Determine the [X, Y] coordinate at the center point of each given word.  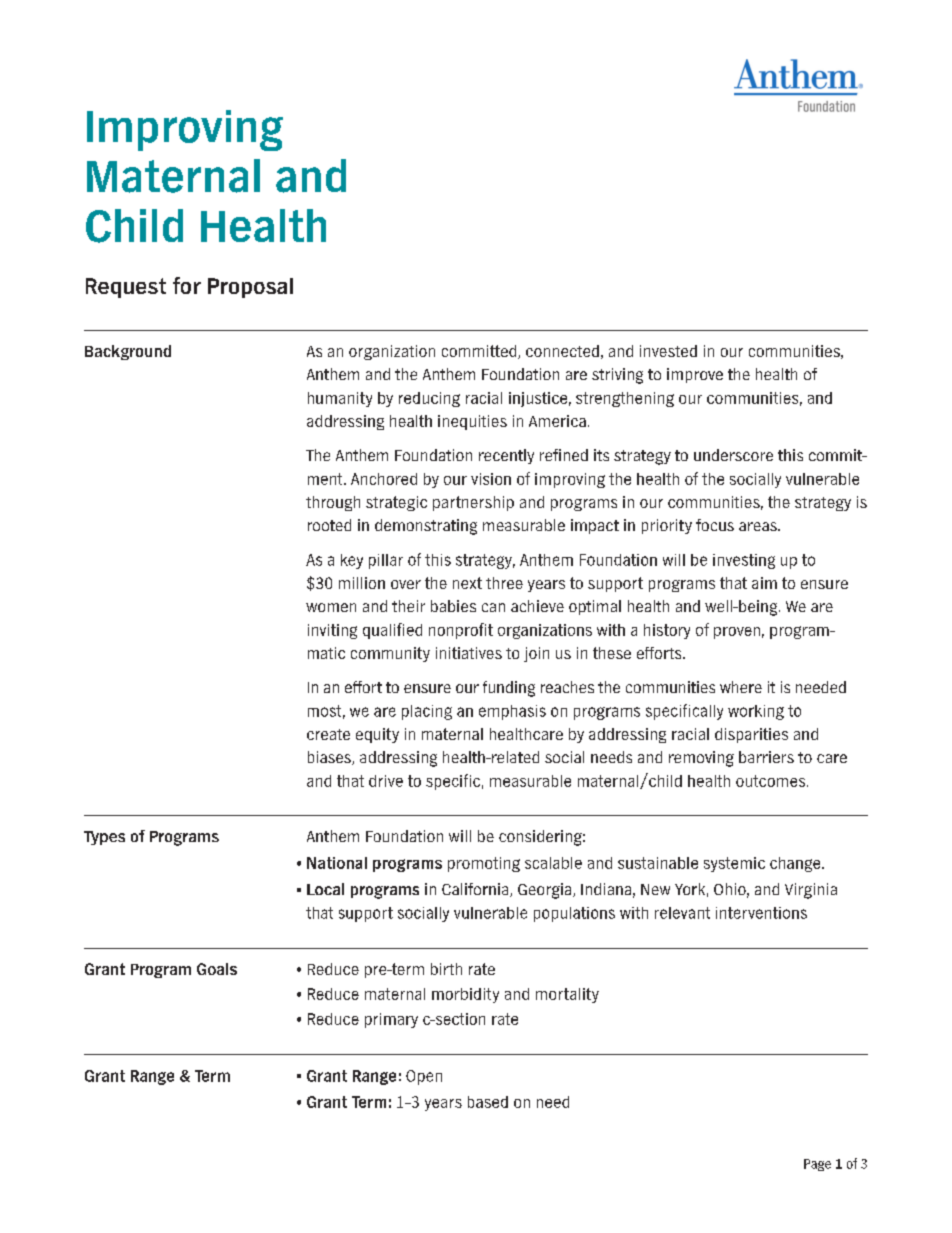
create [328, 734]
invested [668, 351]
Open [424, 1077]
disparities [751, 735]
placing [427, 712]
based [488, 1102]
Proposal [250, 288]
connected [562, 351]
